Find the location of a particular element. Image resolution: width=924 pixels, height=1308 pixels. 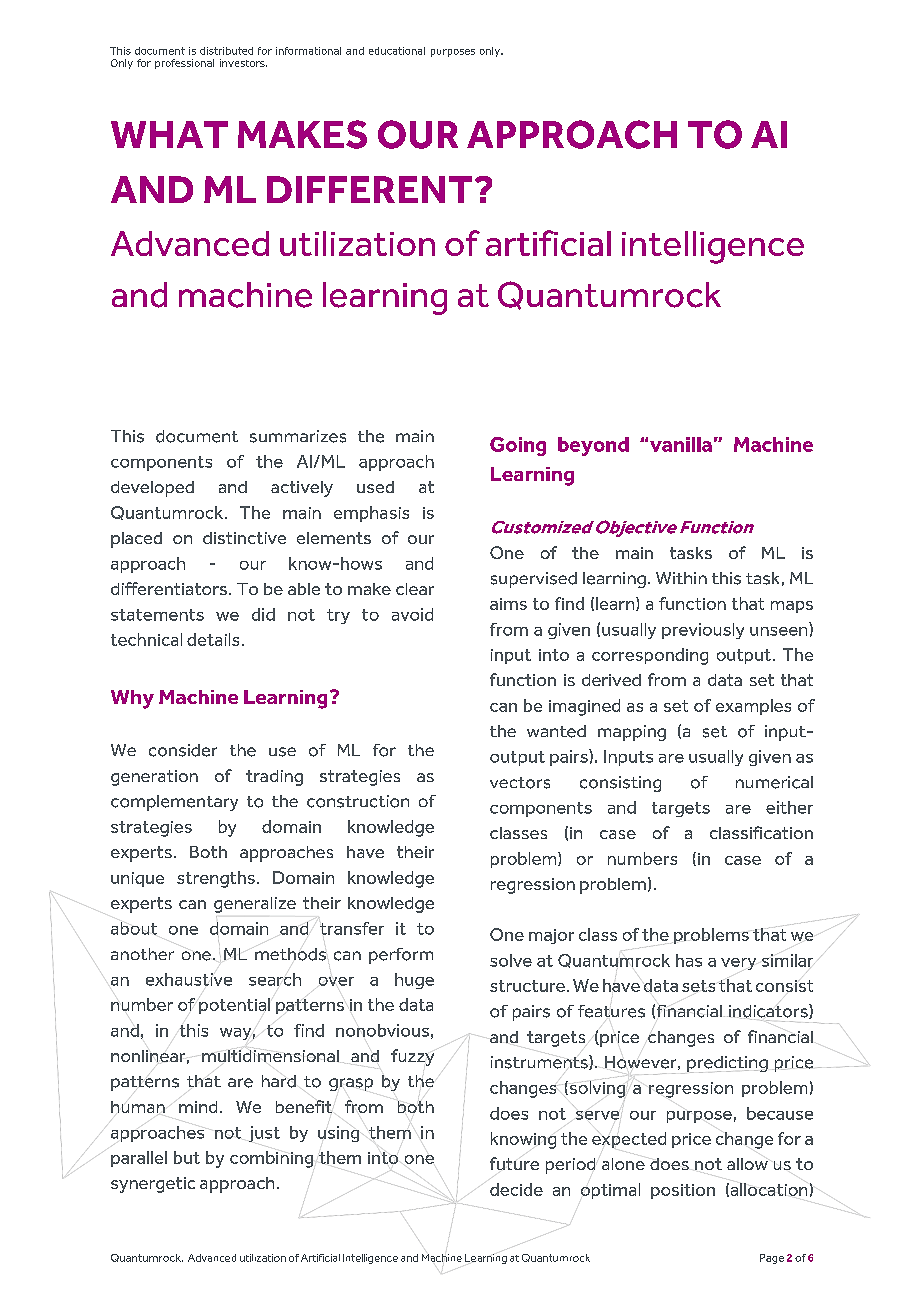

exhaustive is located at coordinates (189, 979).
